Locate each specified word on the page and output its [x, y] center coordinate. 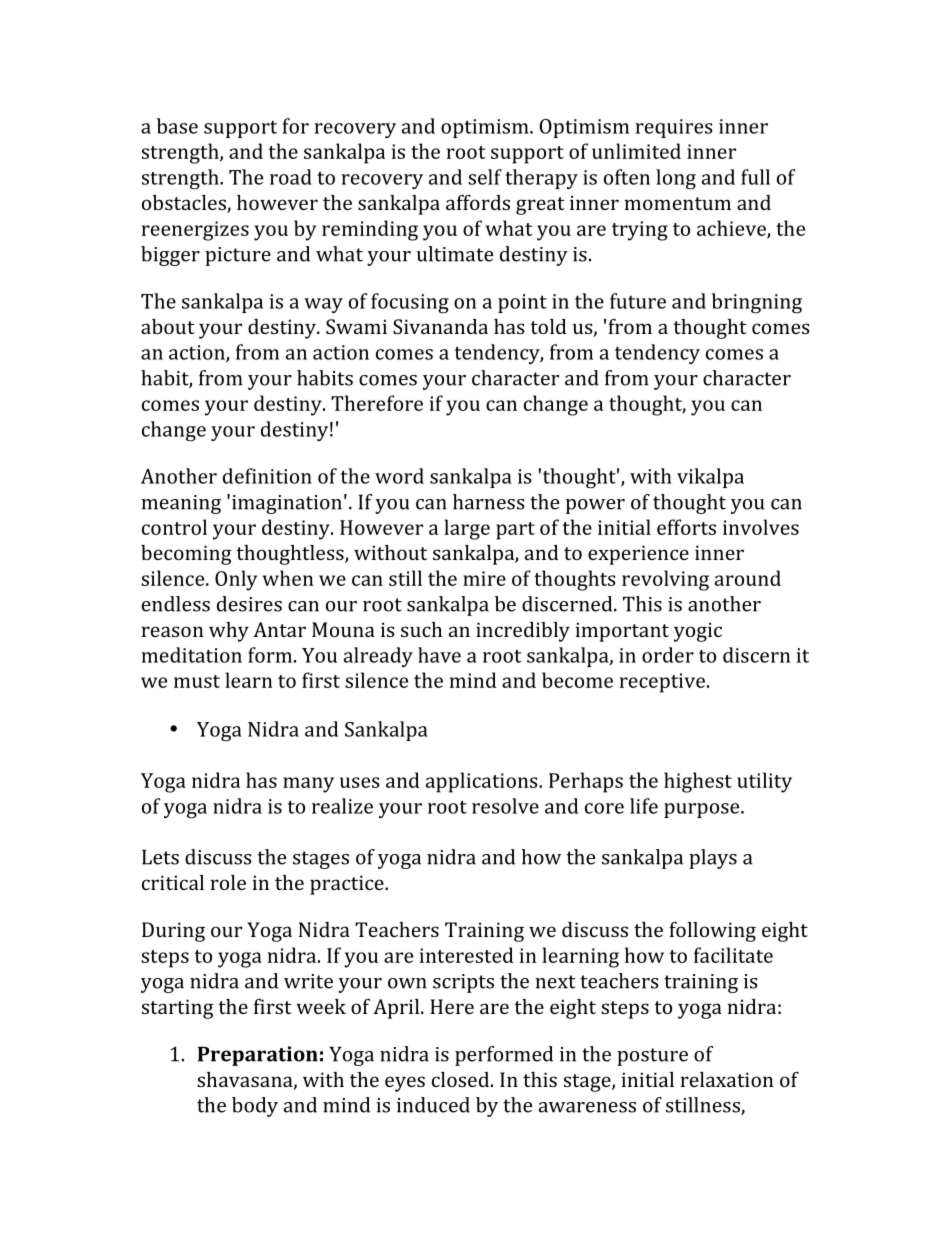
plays [713, 859]
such [421, 629]
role [228, 882]
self [485, 177]
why [229, 632]
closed [460, 1079]
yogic [698, 632]
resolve [505, 806]
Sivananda [440, 326]
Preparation [258, 1056]
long [676, 179]
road [291, 177]
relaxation [727, 1079]
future [638, 301]
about [168, 326]
